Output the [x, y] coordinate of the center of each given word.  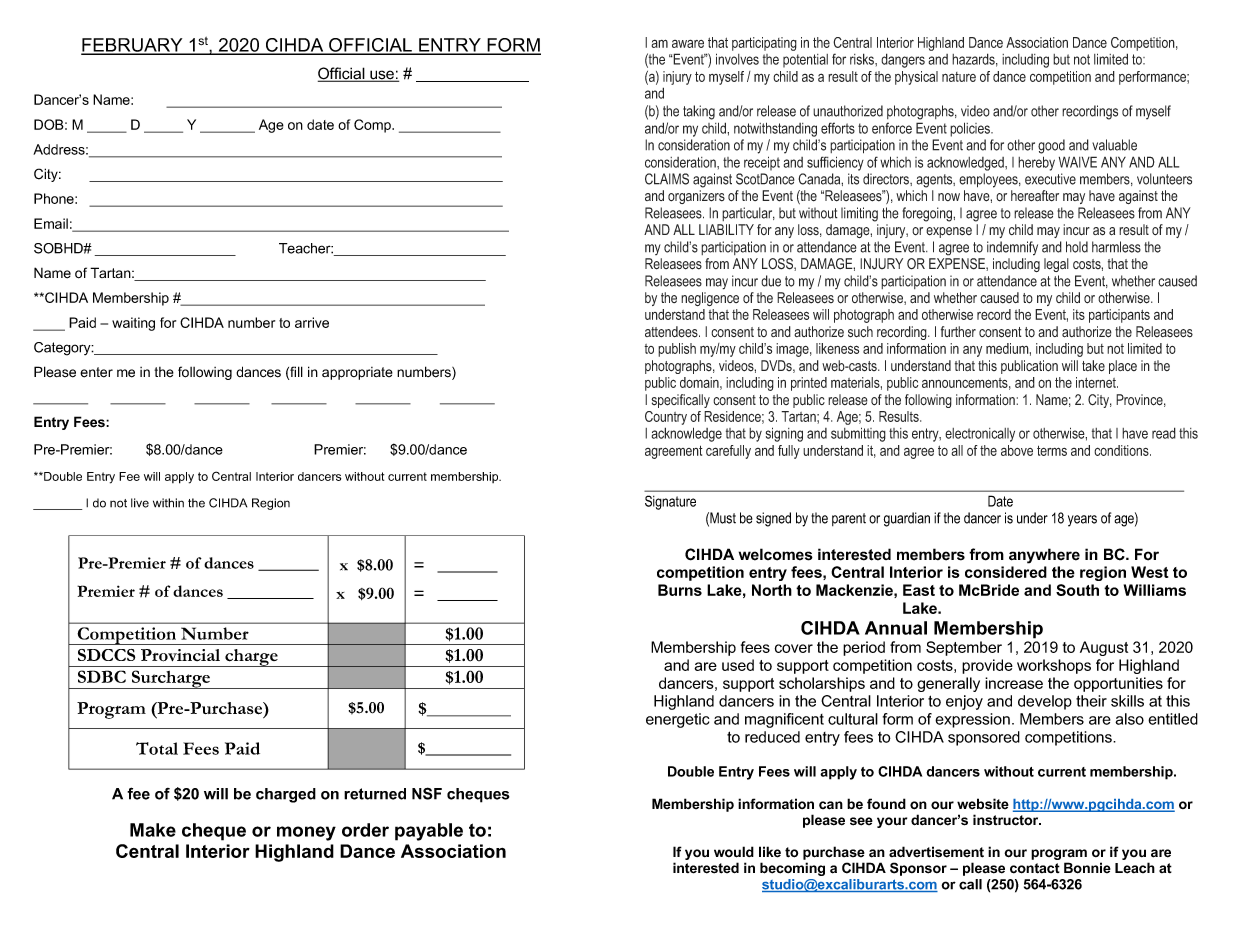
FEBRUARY [133, 46]
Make [153, 830]
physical [916, 78]
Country [666, 418]
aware [688, 43]
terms [1052, 450]
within [168, 503]
